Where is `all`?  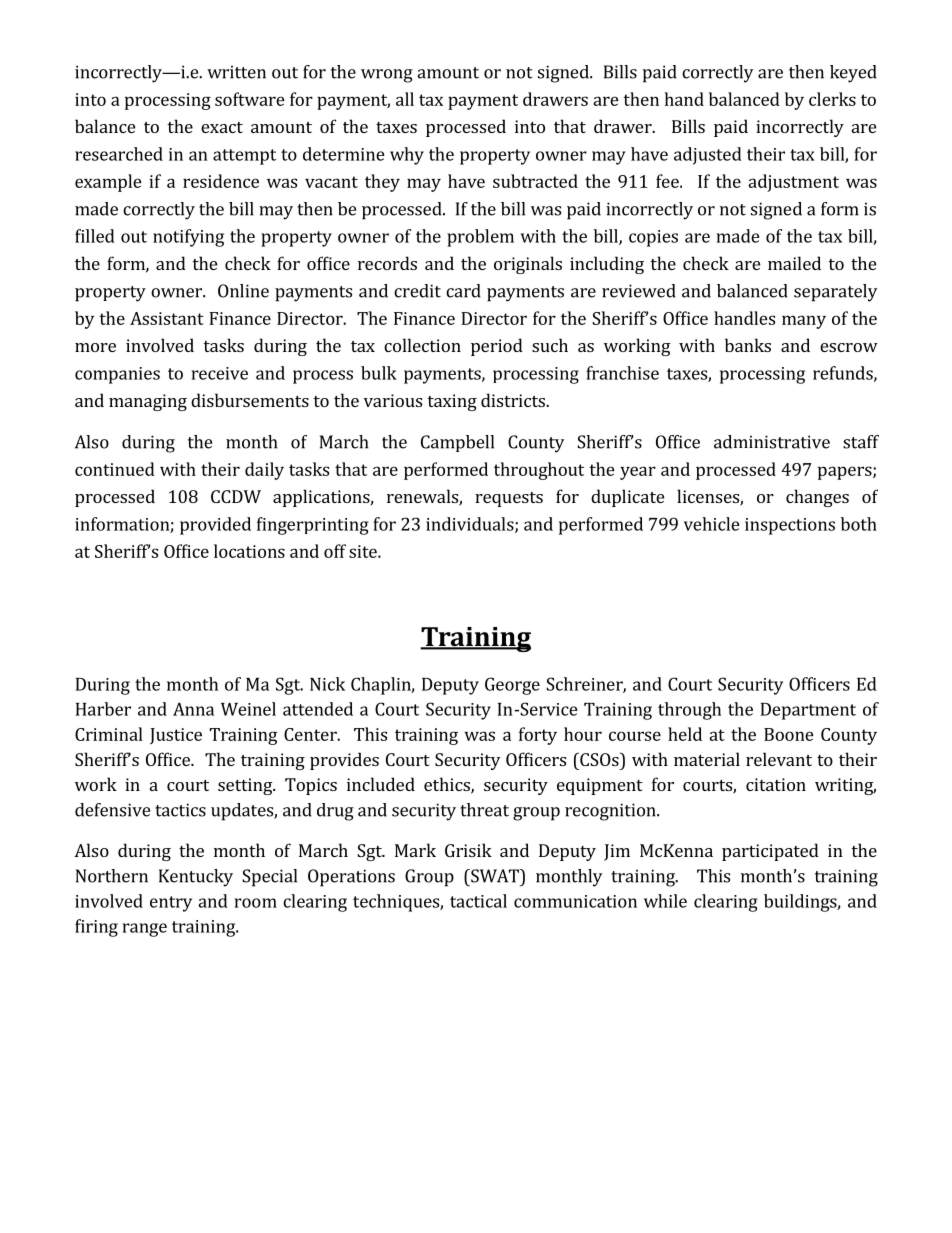 all is located at coordinates (405, 99).
